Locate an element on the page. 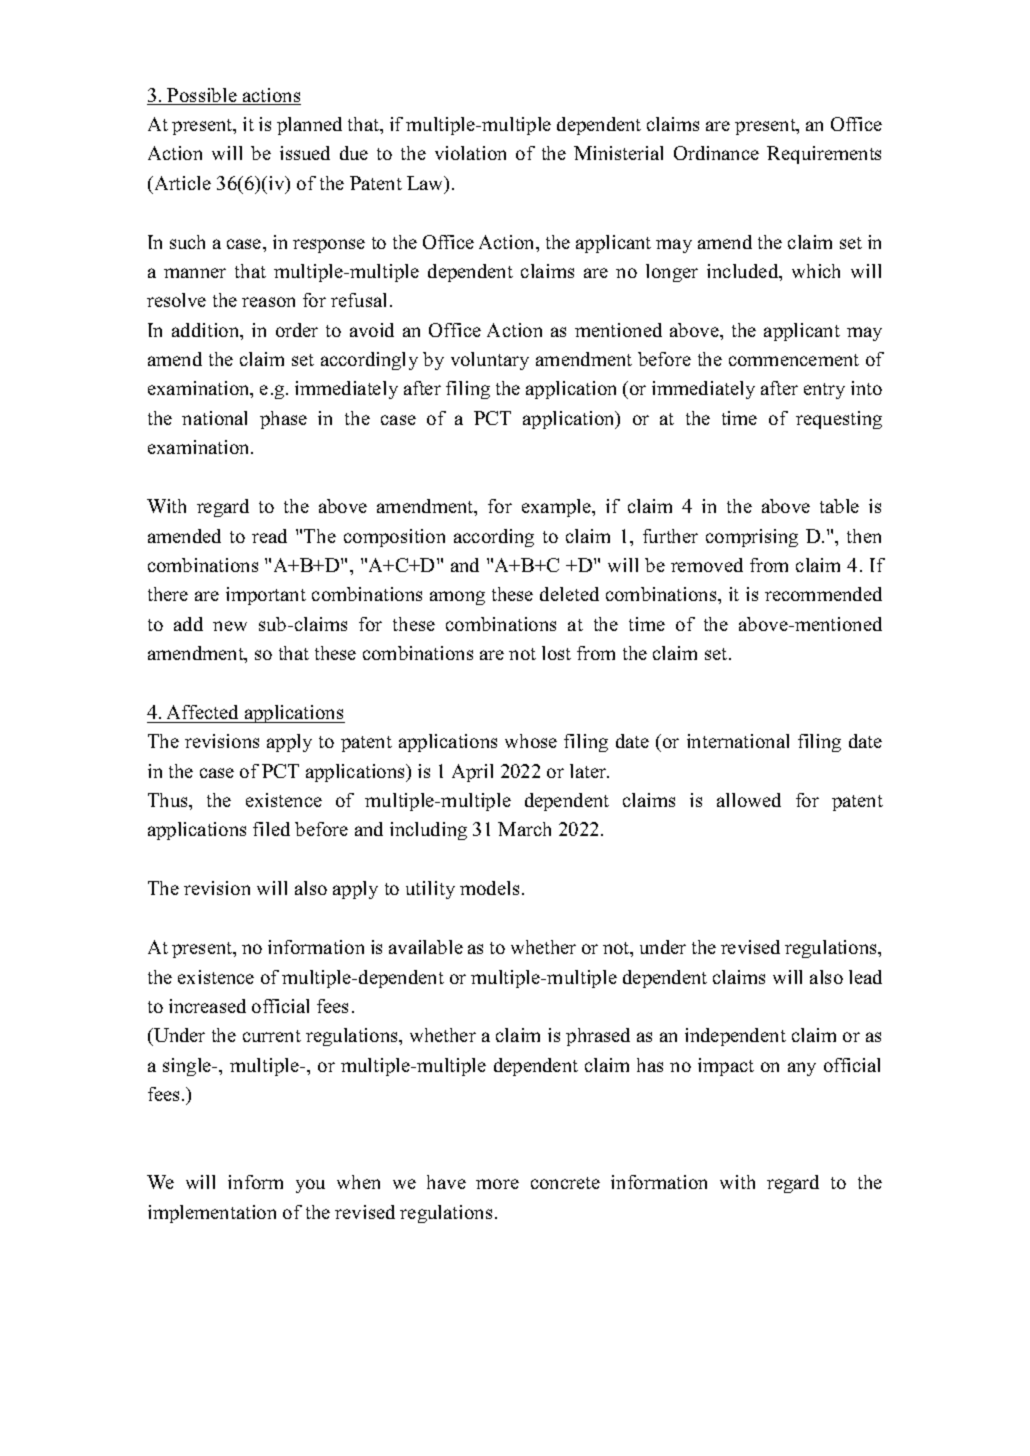  more is located at coordinates (497, 1184).
